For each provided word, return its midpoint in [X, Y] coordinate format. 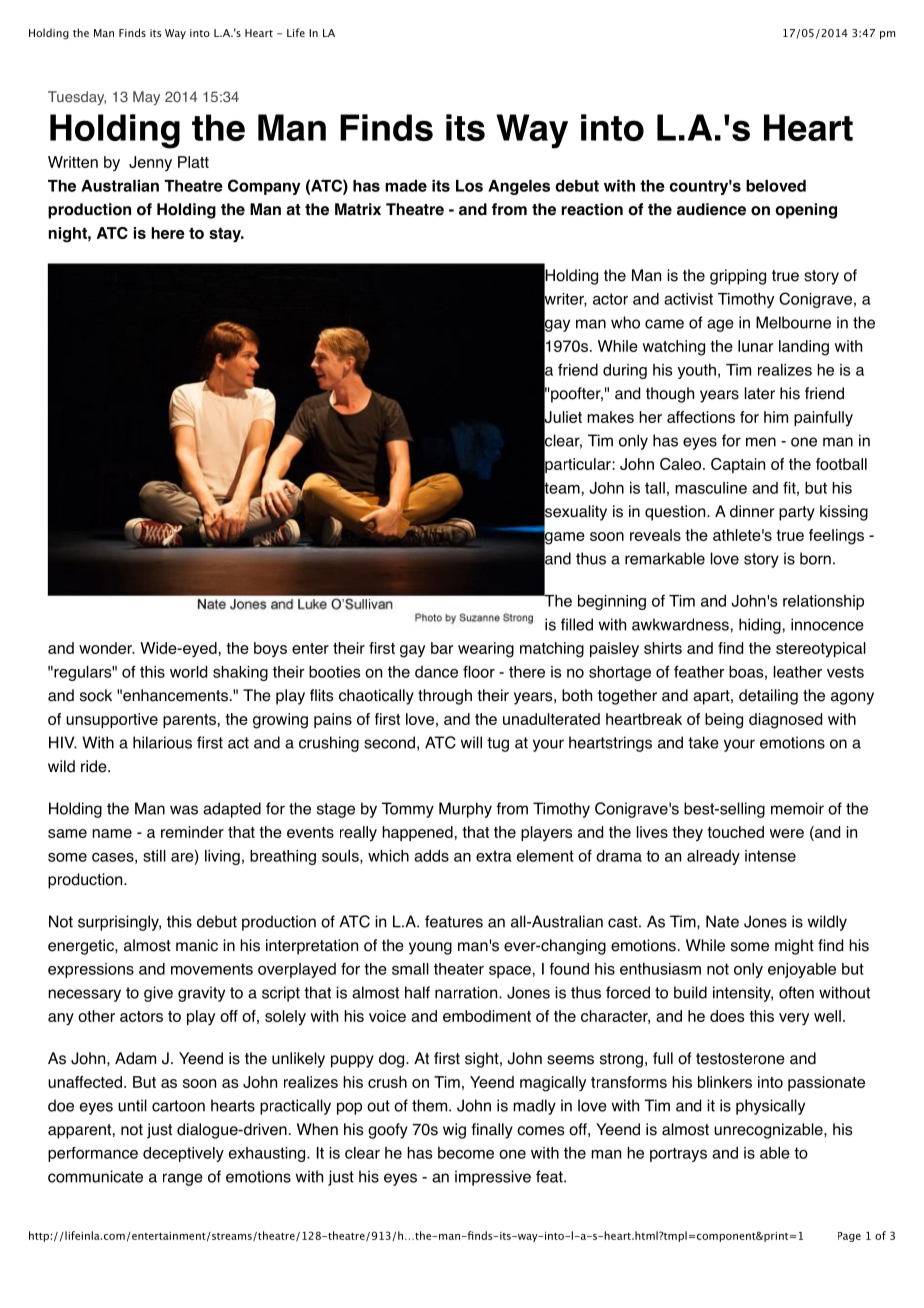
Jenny [150, 163]
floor [479, 671]
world [188, 672]
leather [798, 672]
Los [469, 186]
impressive [493, 1178]
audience [711, 209]
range [183, 1179]
